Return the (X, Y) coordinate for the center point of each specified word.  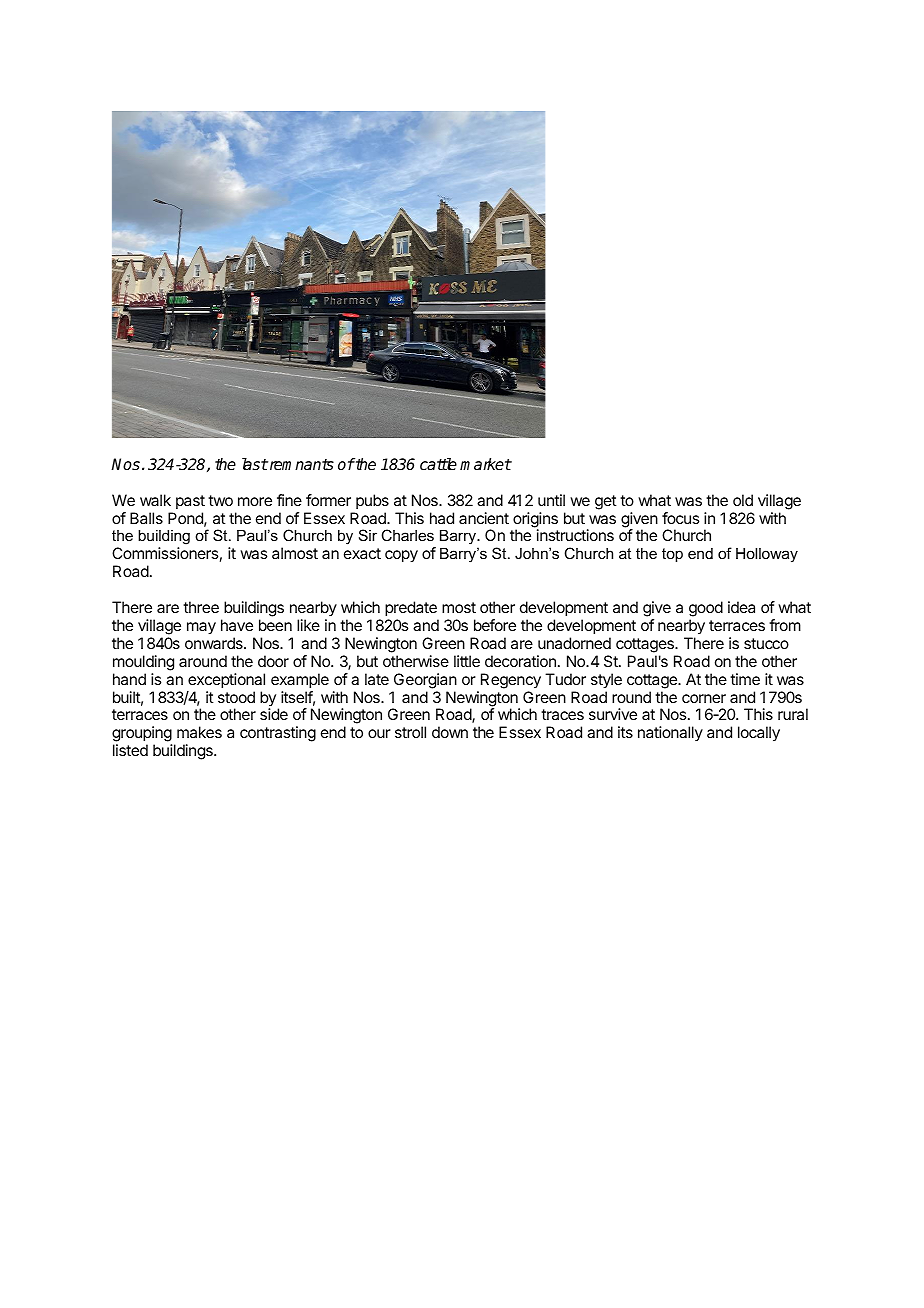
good (706, 609)
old (743, 500)
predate (411, 609)
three (201, 607)
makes (199, 732)
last (255, 464)
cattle (438, 464)
